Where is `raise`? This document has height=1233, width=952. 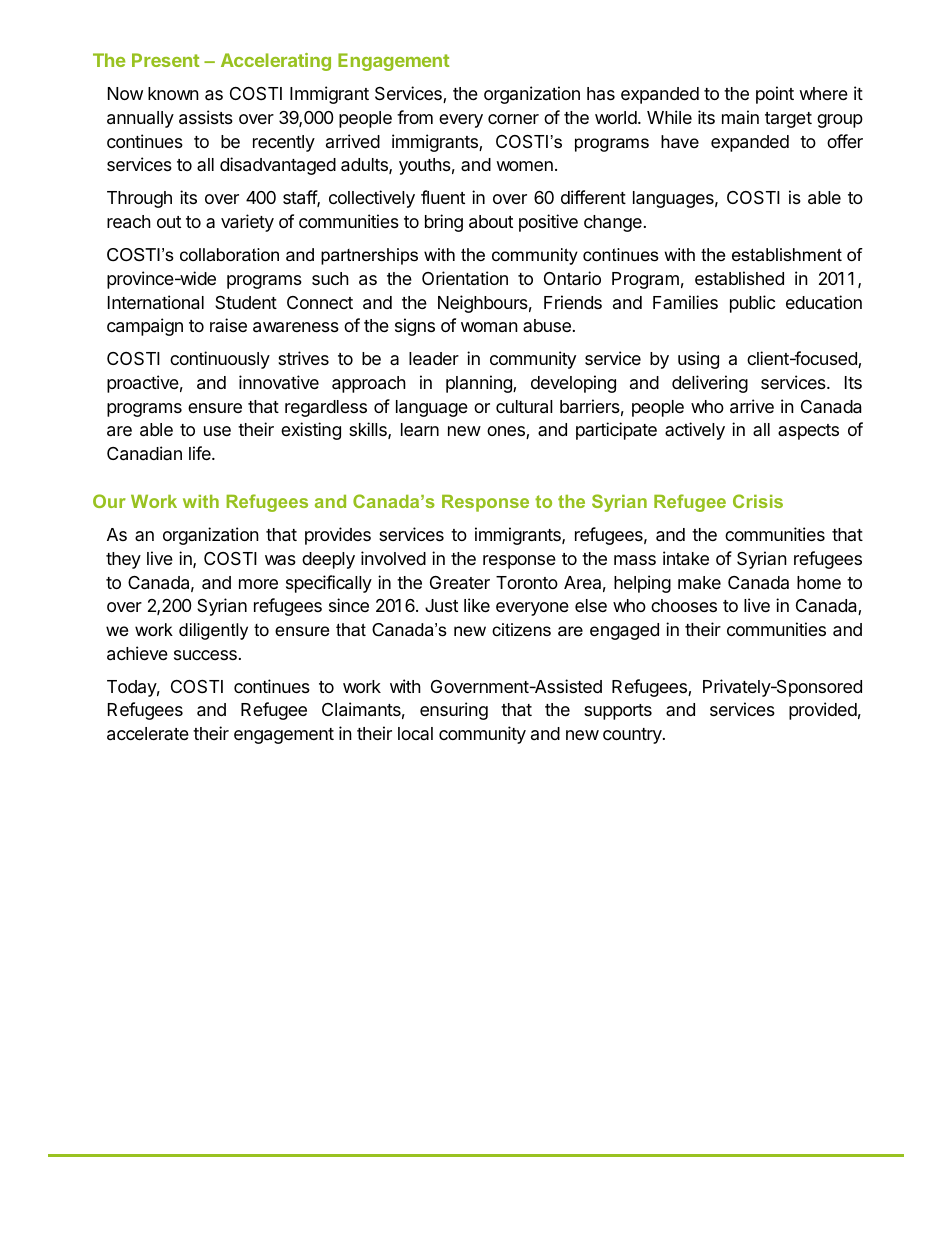 raise is located at coordinates (228, 325).
